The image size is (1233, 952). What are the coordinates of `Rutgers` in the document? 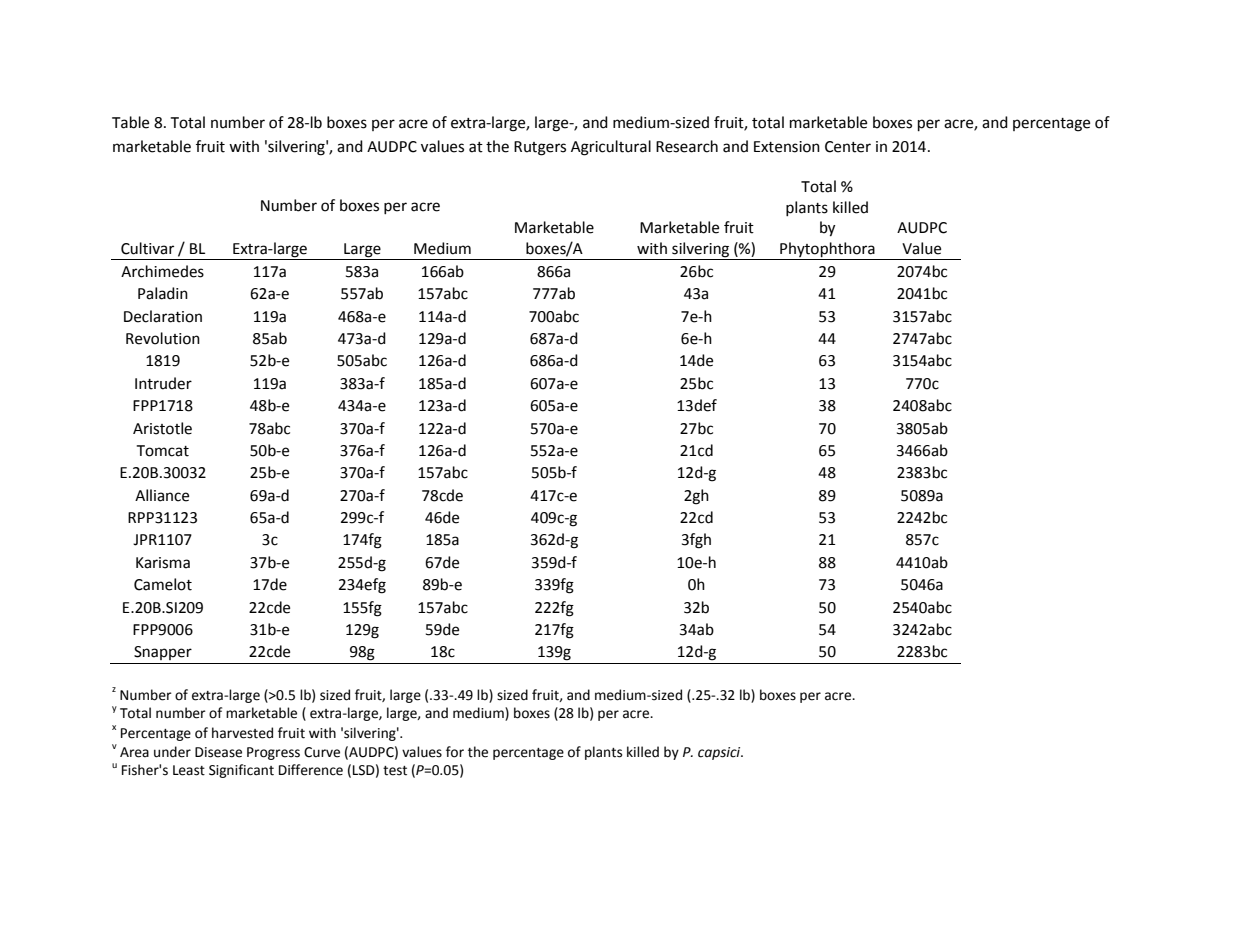 It's located at (540, 148).
